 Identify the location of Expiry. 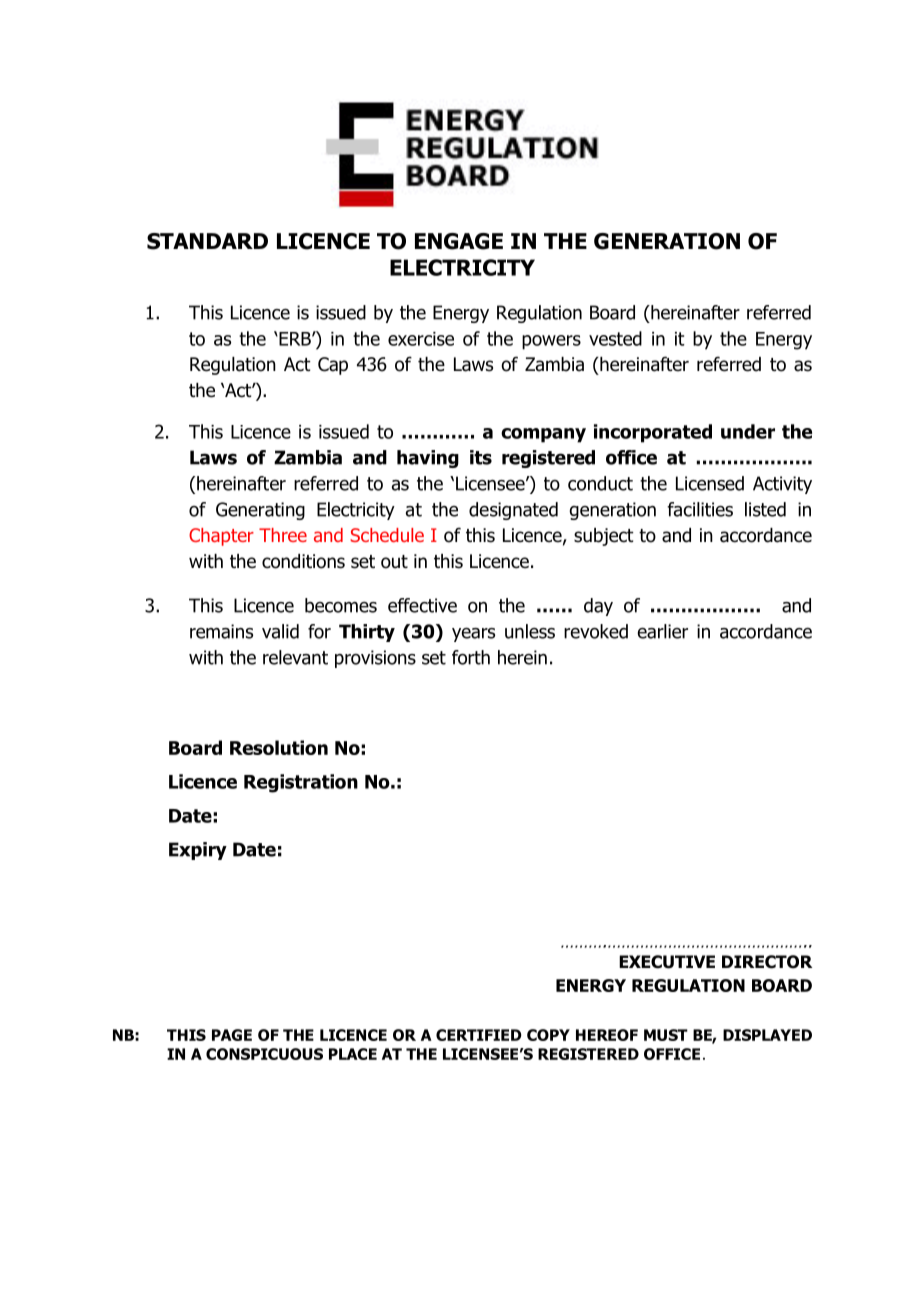
(198, 851).
